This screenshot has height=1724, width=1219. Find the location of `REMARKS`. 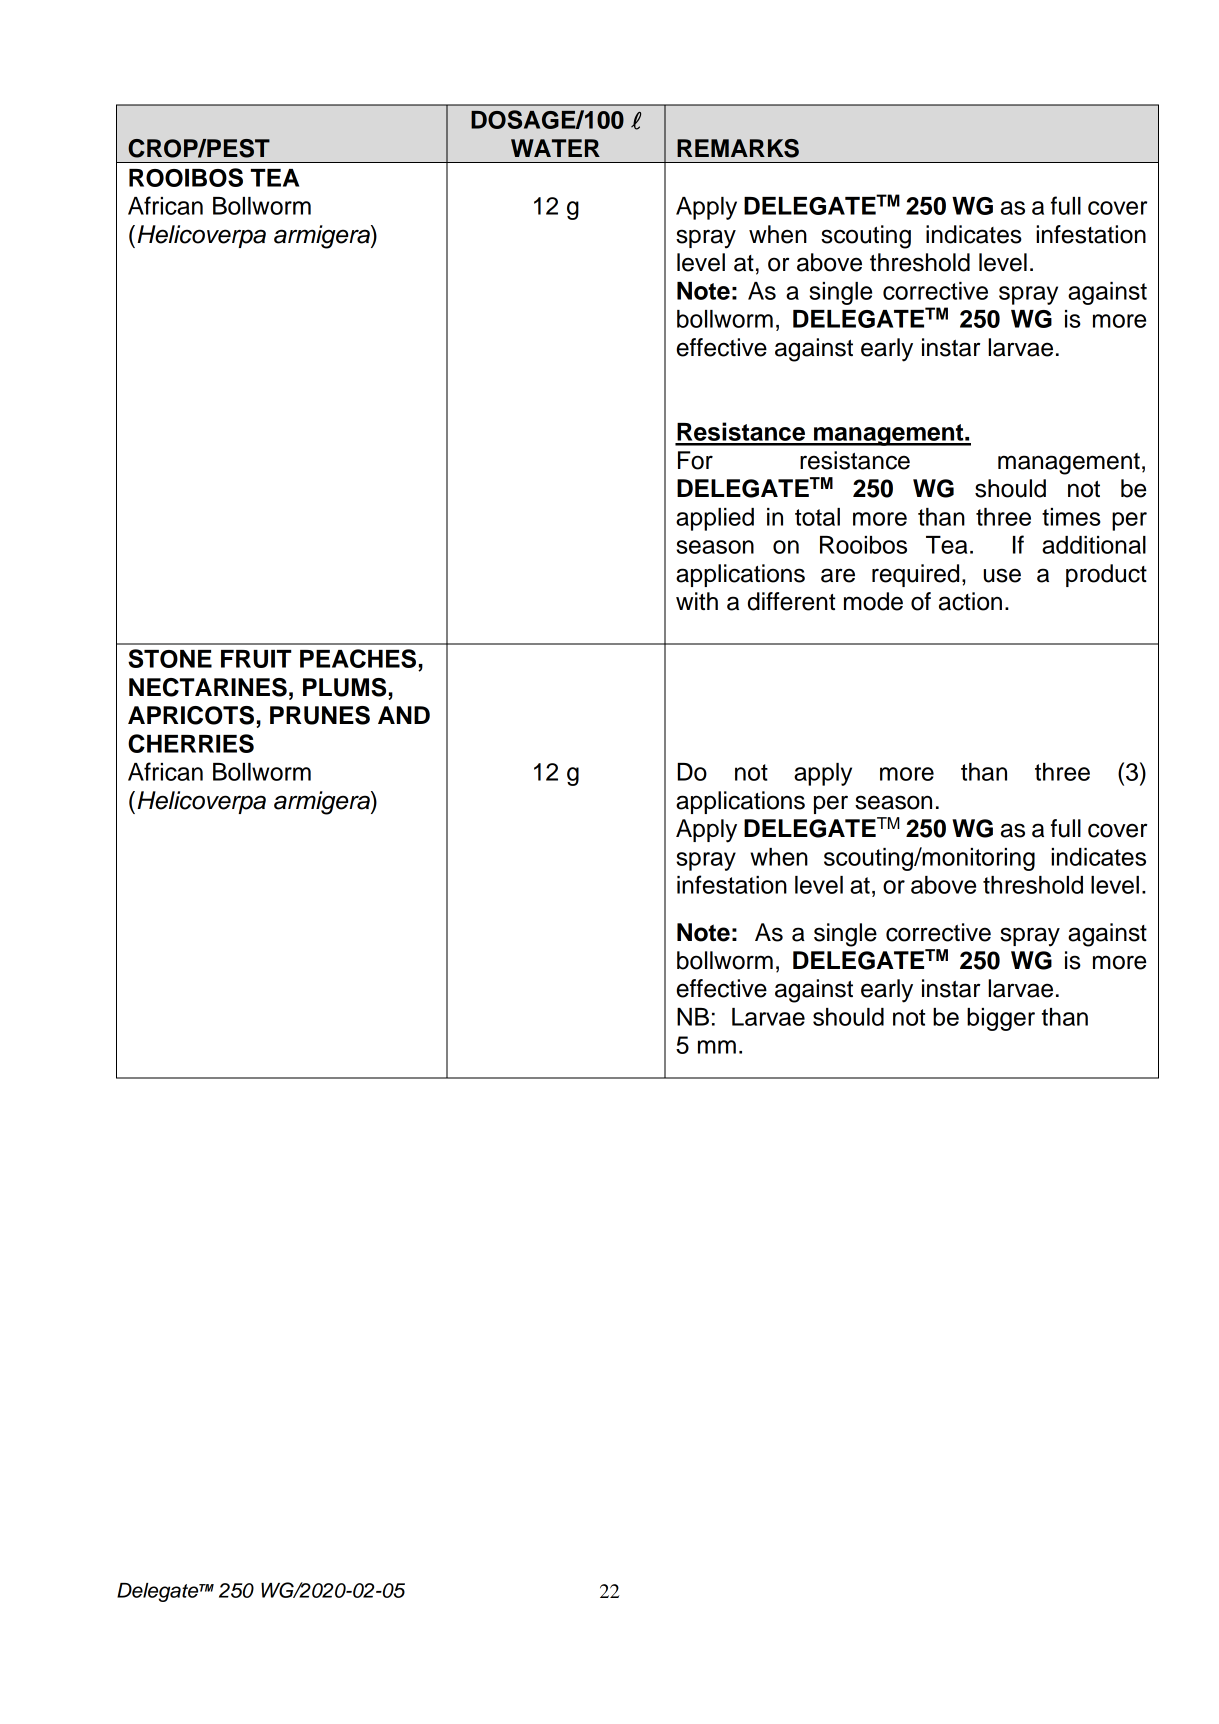

REMARKS is located at coordinates (738, 148).
